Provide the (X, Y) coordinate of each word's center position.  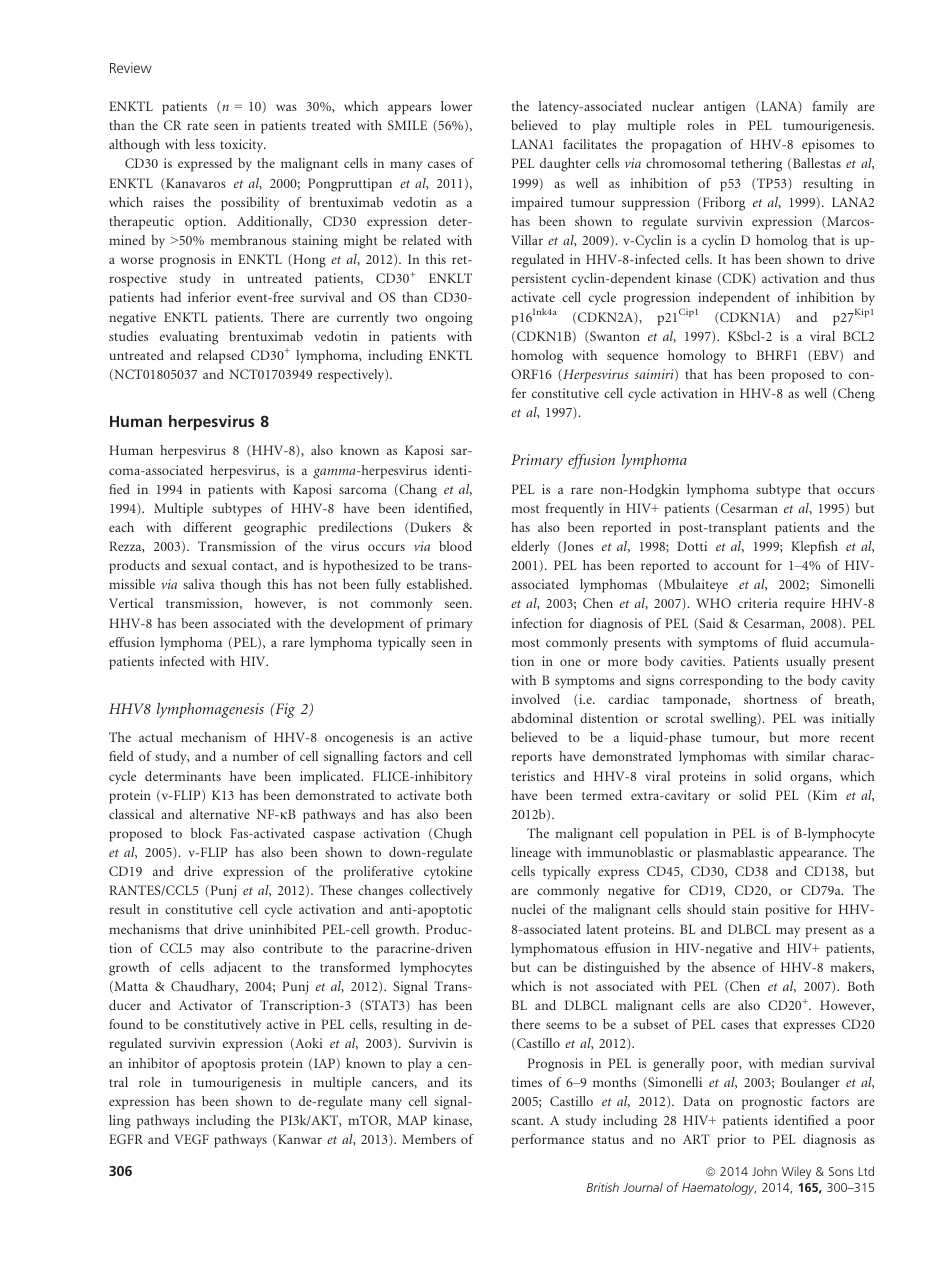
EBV (826, 356)
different (207, 527)
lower (456, 106)
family (830, 107)
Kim (825, 795)
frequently (575, 510)
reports (532, 759)
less (205, 144)
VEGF (191, 1139)
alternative (220, 814)
